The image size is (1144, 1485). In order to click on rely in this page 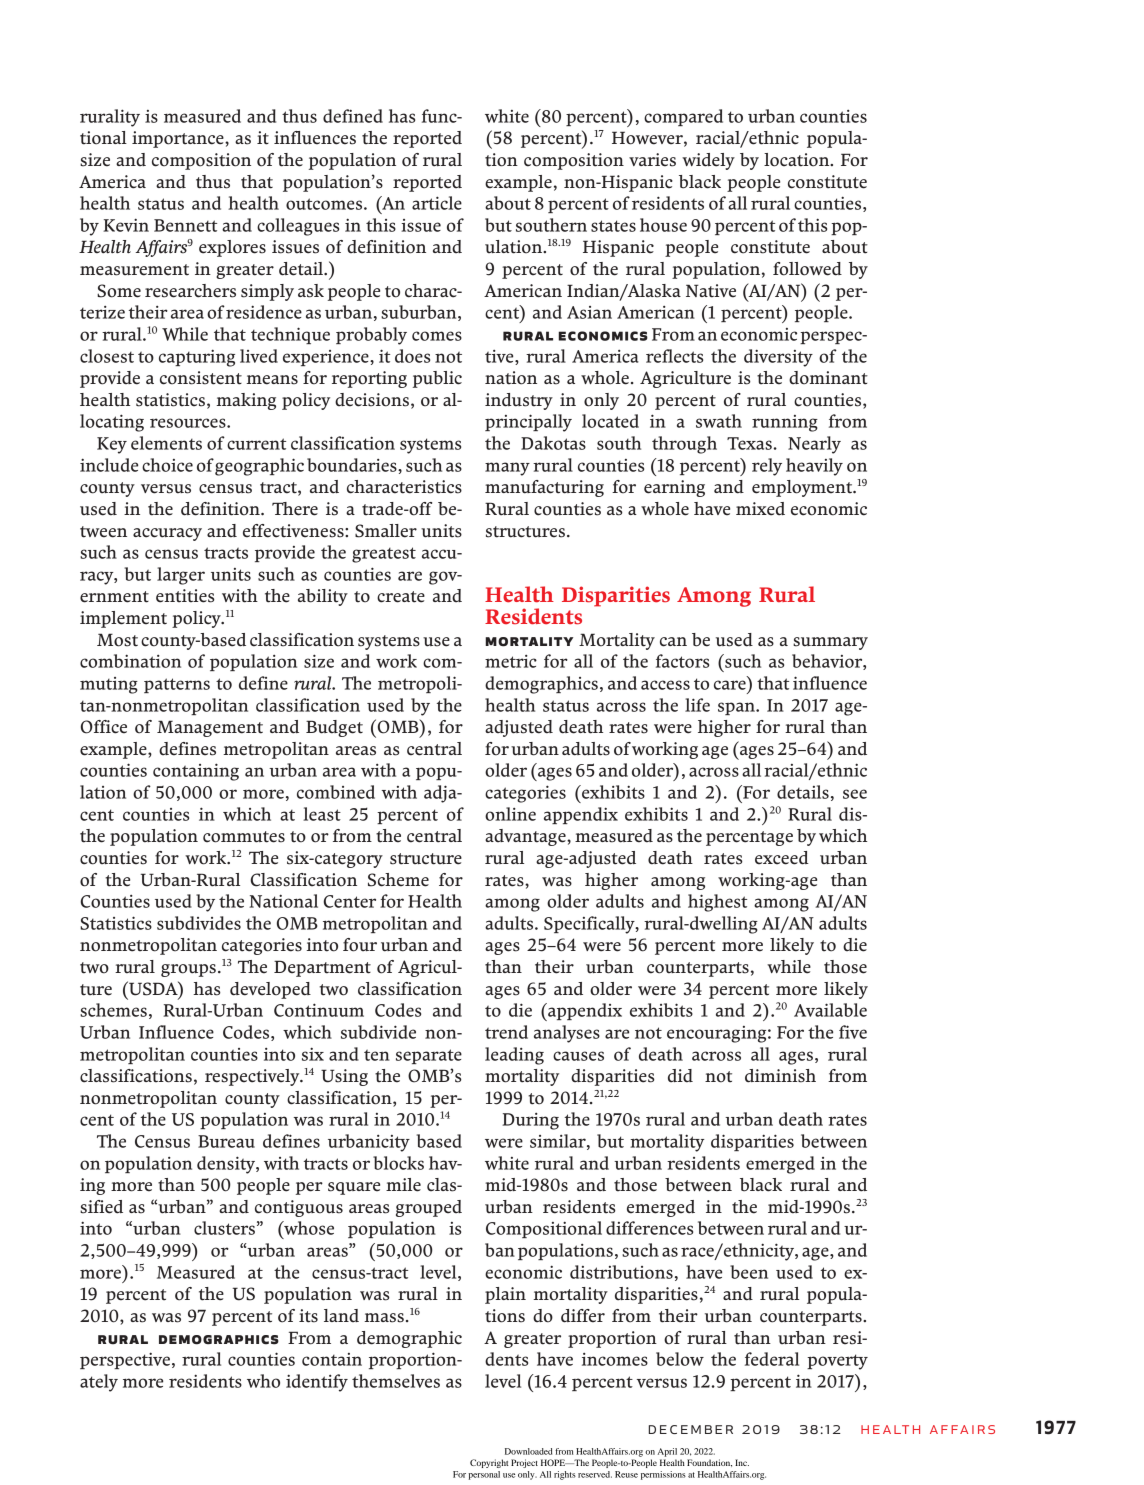, I will do `click(767, 467)`.
